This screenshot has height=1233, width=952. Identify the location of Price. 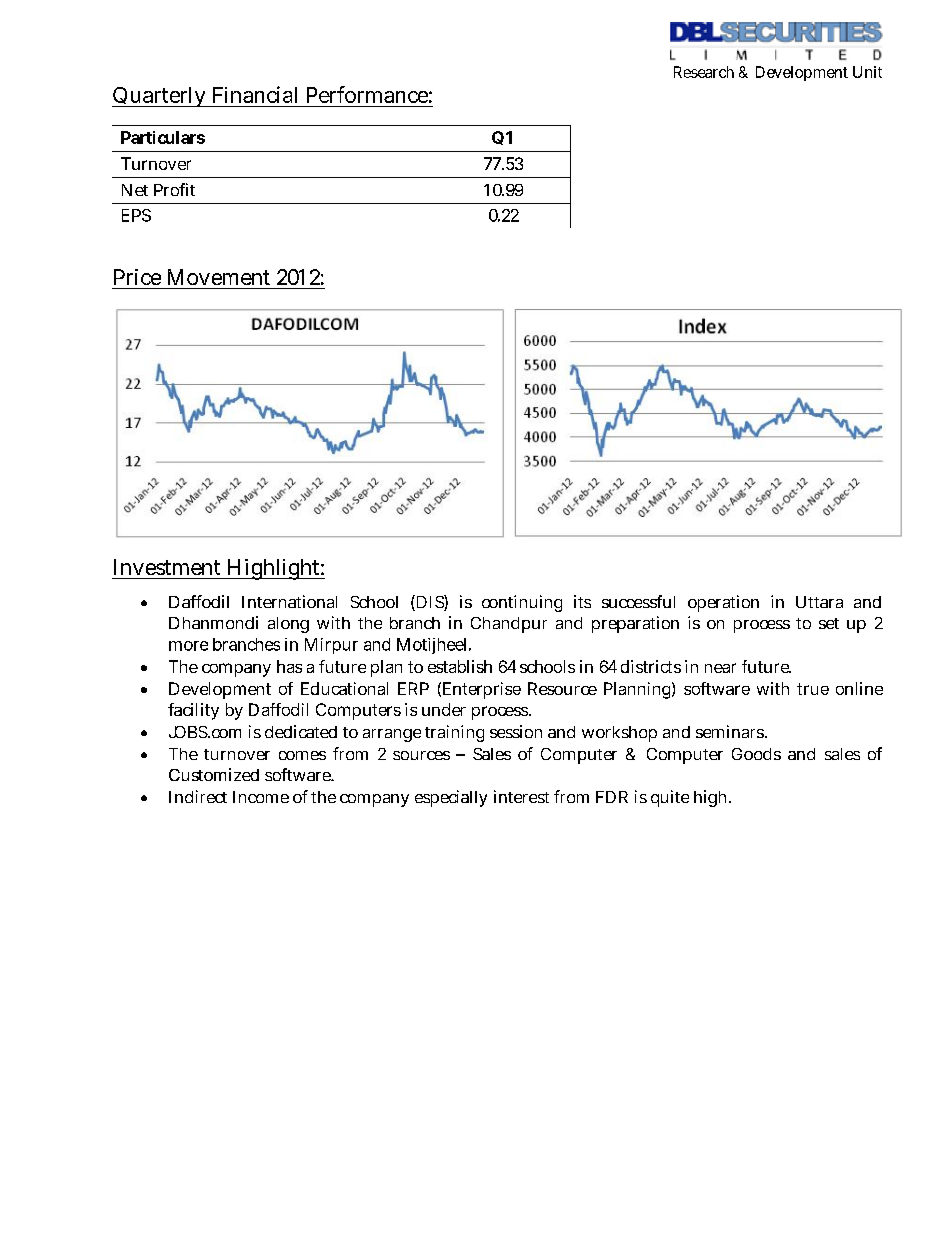
(137, 277).
